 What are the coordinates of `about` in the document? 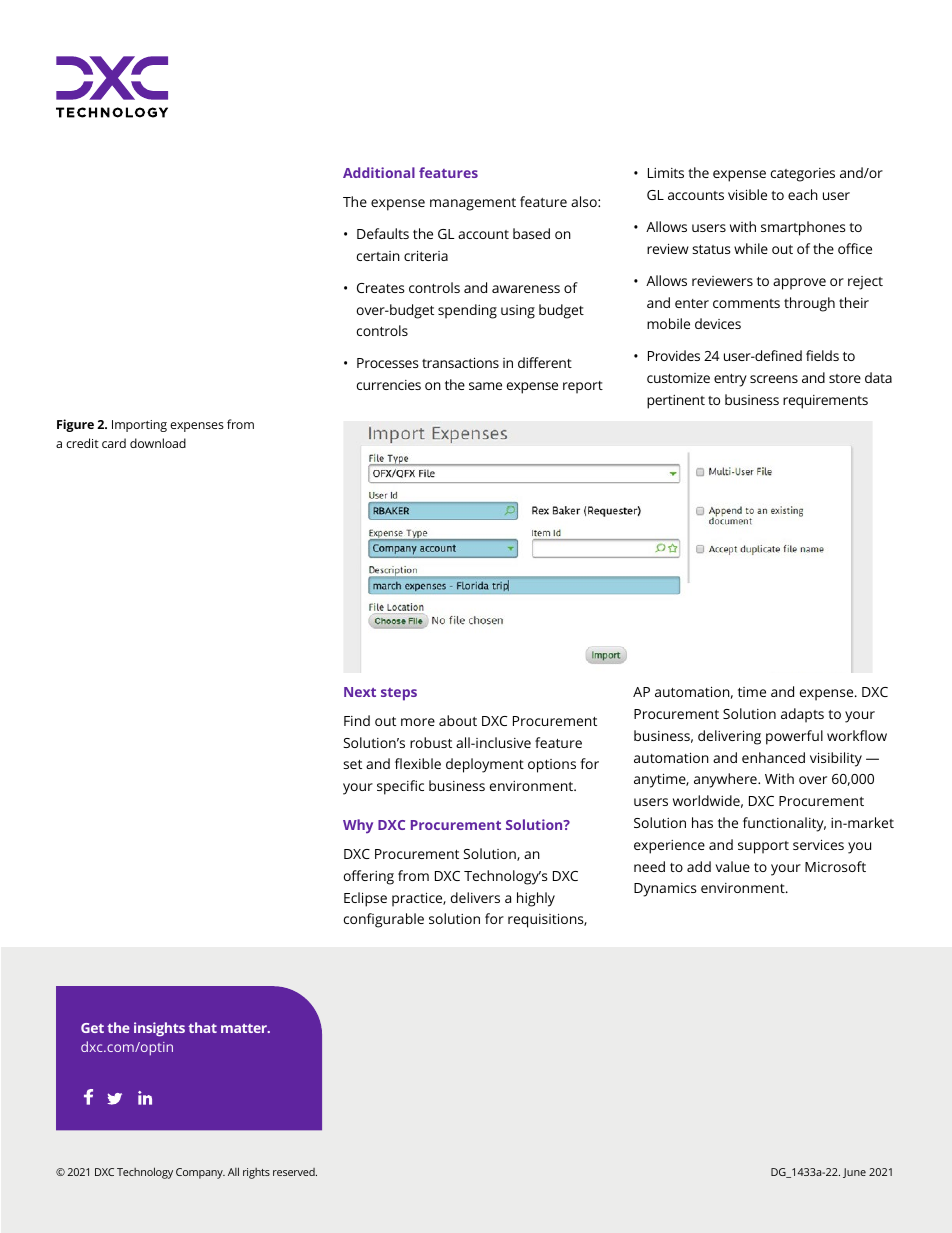 It's located at (458, 720).
